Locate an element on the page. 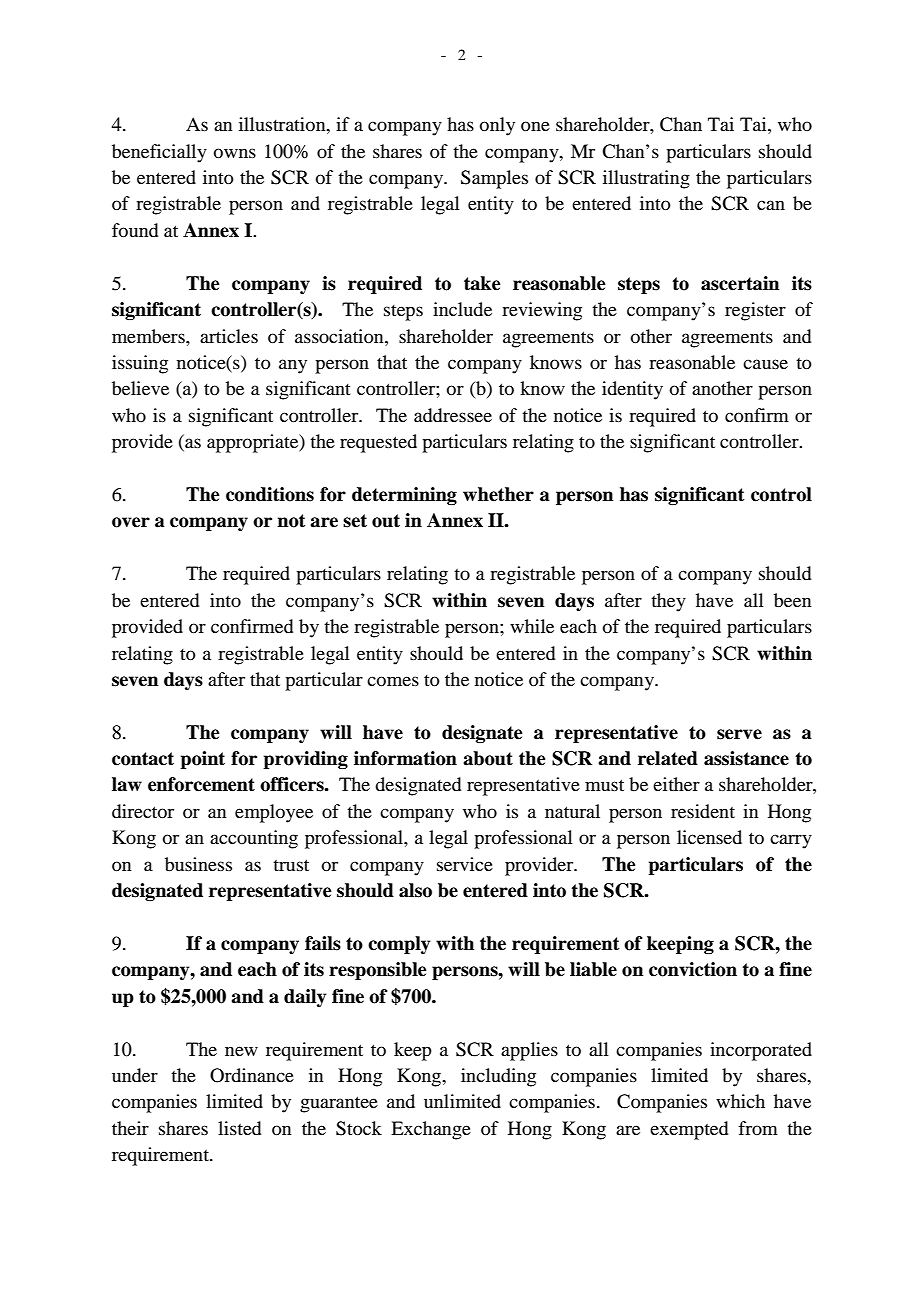  Samples is located at coordinates (494, 179).
